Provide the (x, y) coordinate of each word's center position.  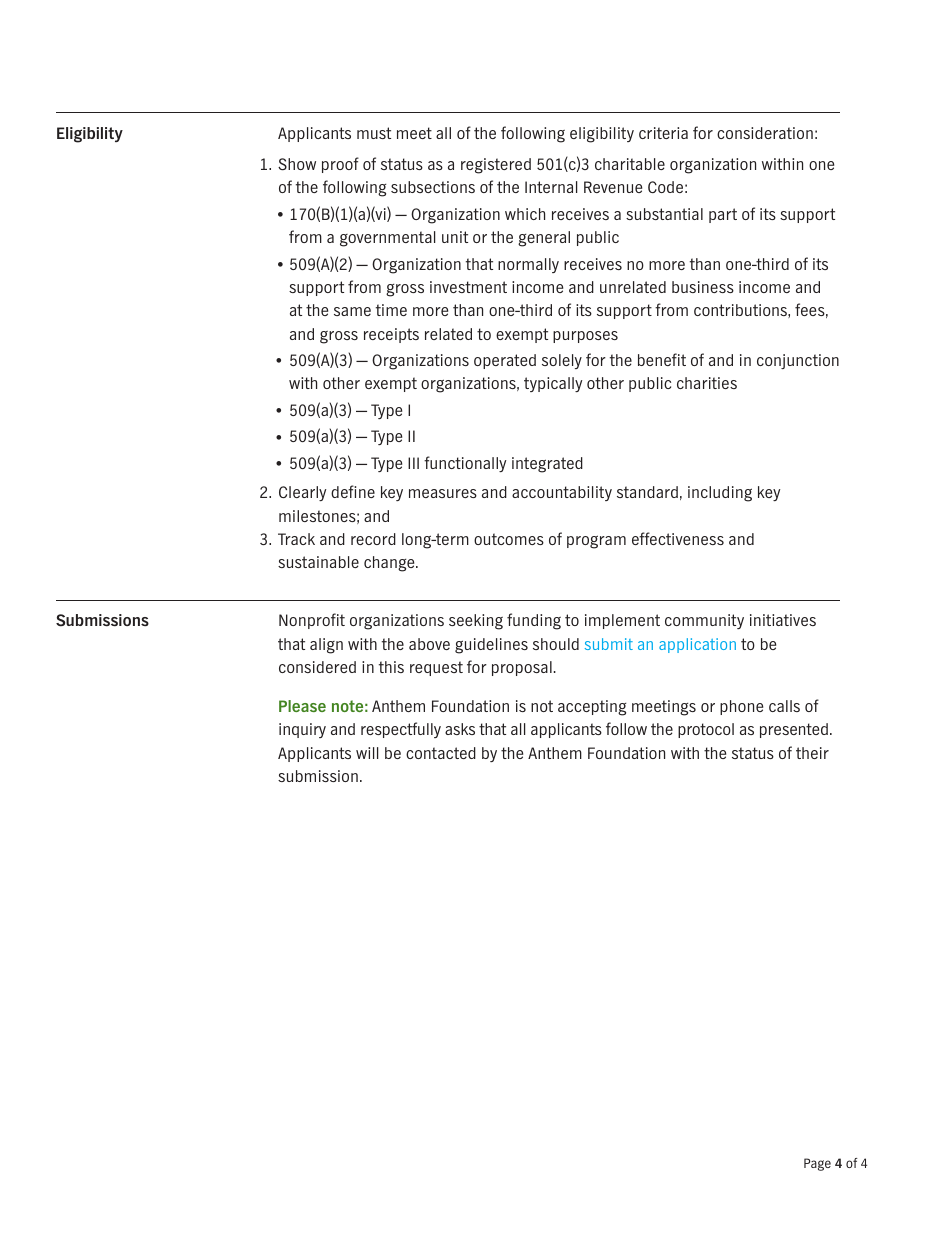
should (556, 644)
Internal (551, 187)
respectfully (401, 730)
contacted (441, 753)
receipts (391, 335)
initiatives (783, 620)
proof (340, 165)
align (326, 646)
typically (553, 384)
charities (707, 383)
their (812, 753)
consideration (765, 133)
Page (817, 1164)
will (367, 753)
